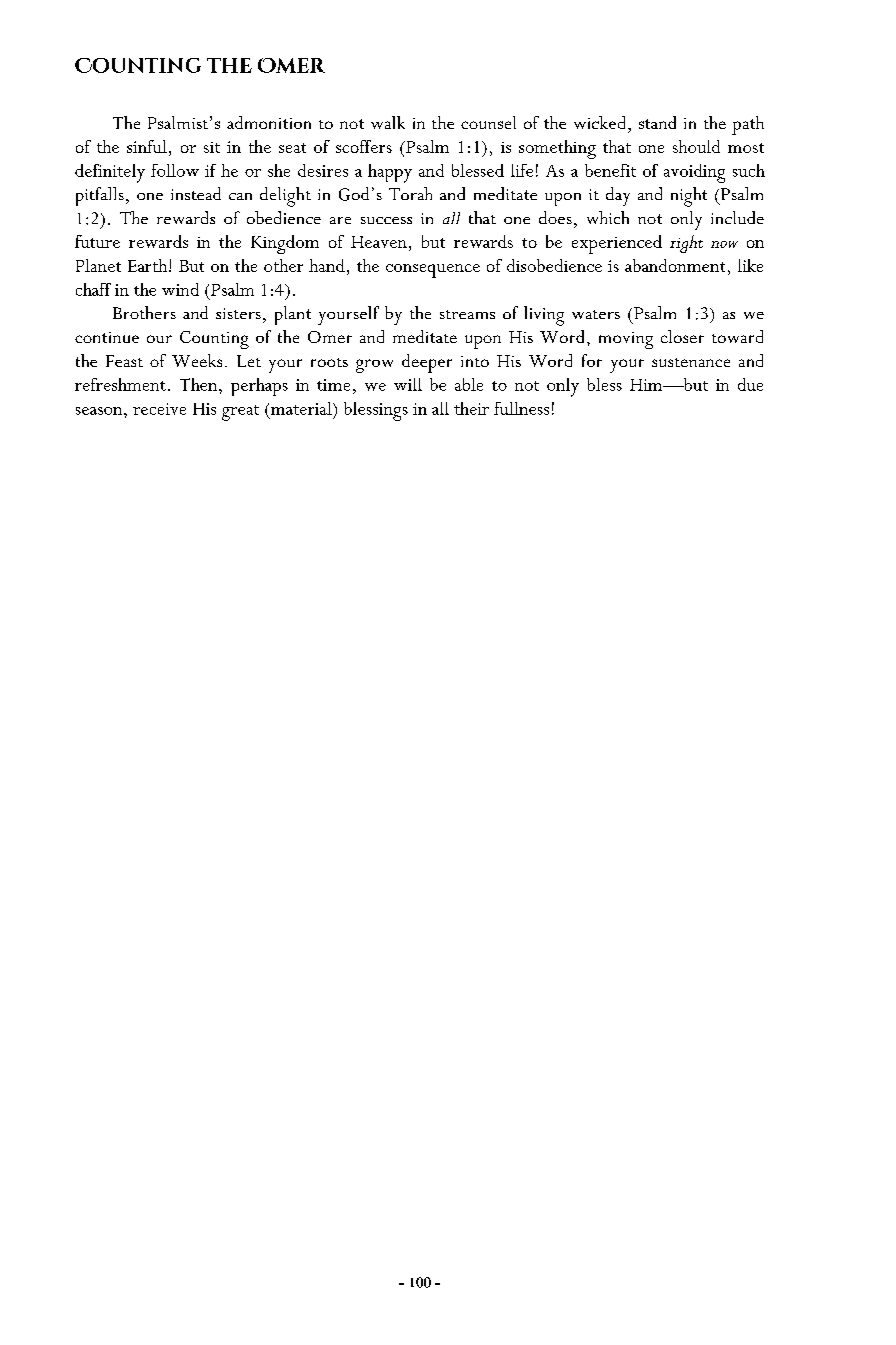  What do you see at coordinates (159, 409) in the image?
I see `receive` at bounding box center [159, 409].
